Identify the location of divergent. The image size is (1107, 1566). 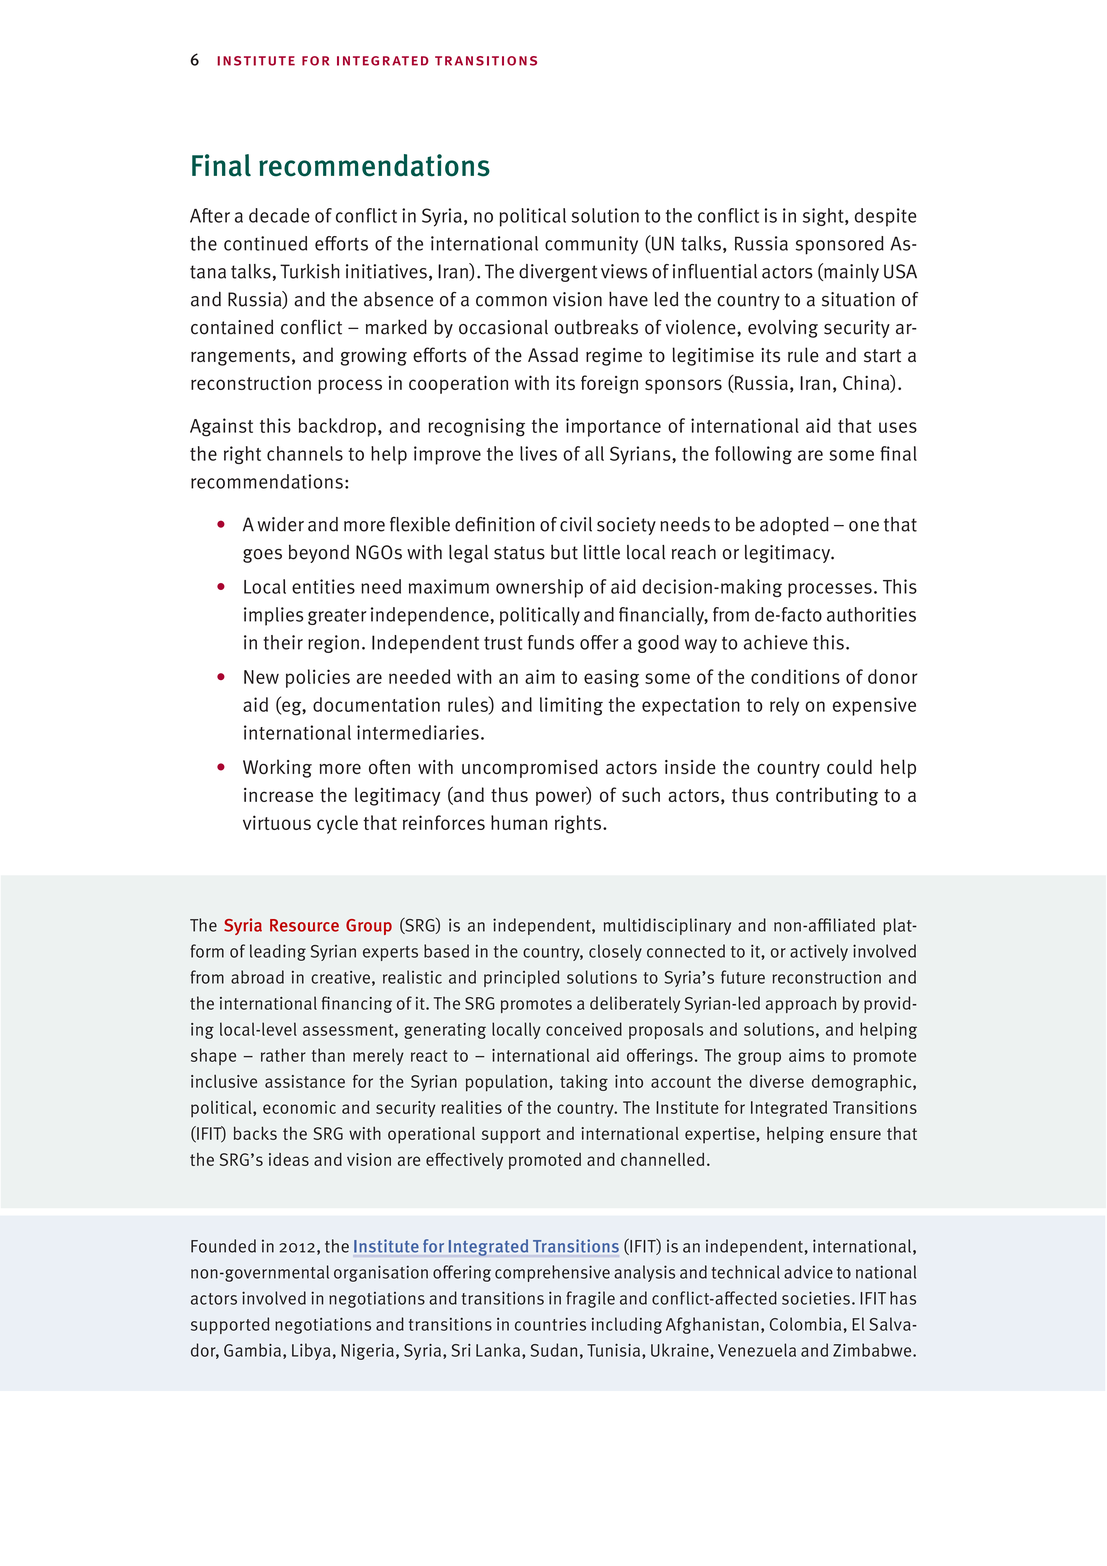
(558, 273).
